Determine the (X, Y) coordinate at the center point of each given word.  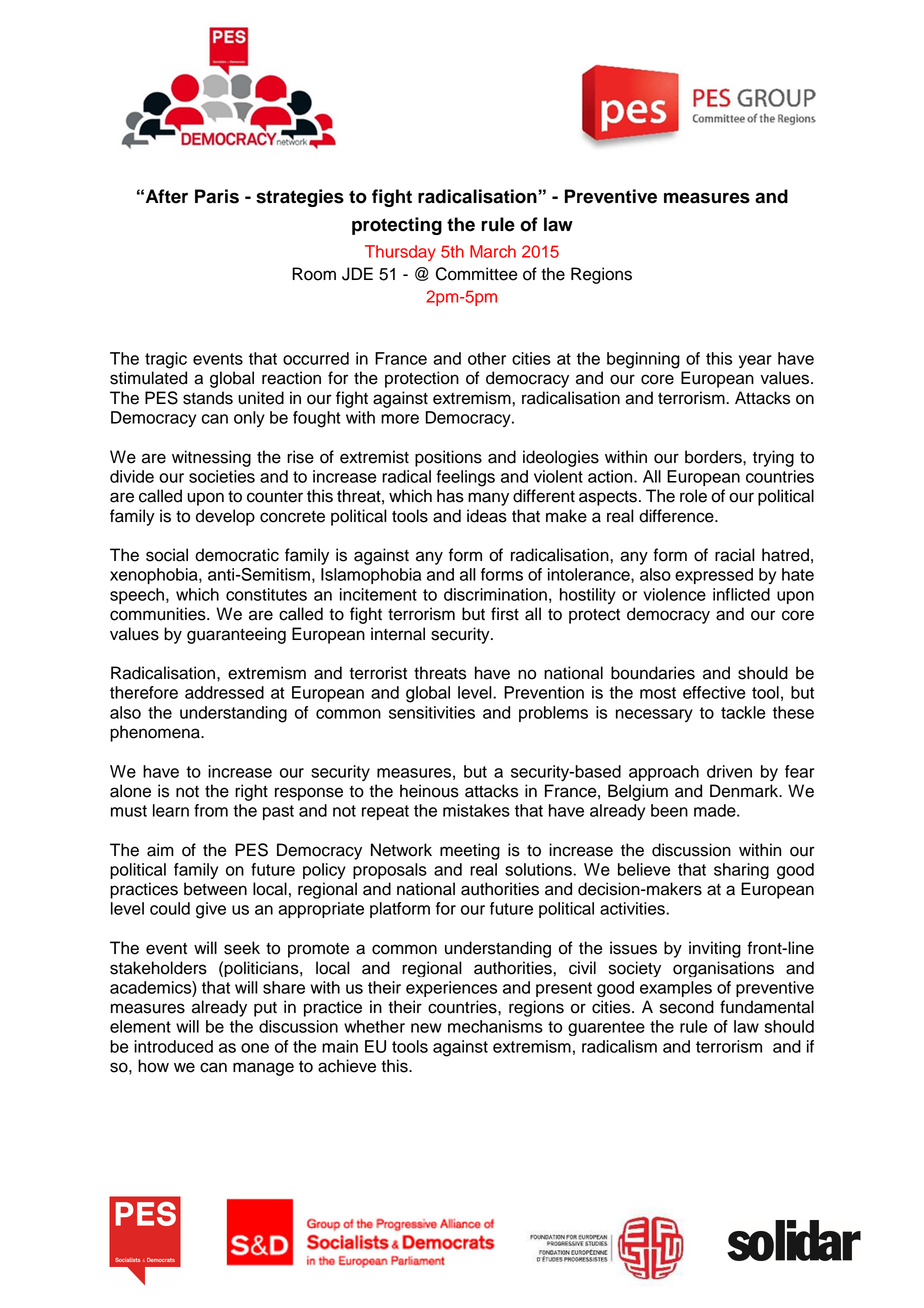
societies (222, 476)
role (693, 496)
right (251, 792)
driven (729, 771)
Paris (217, 196)
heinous (429, 791)
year (755, 361)
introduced (173, 1046)
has (450, 496)
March (493, 251)
